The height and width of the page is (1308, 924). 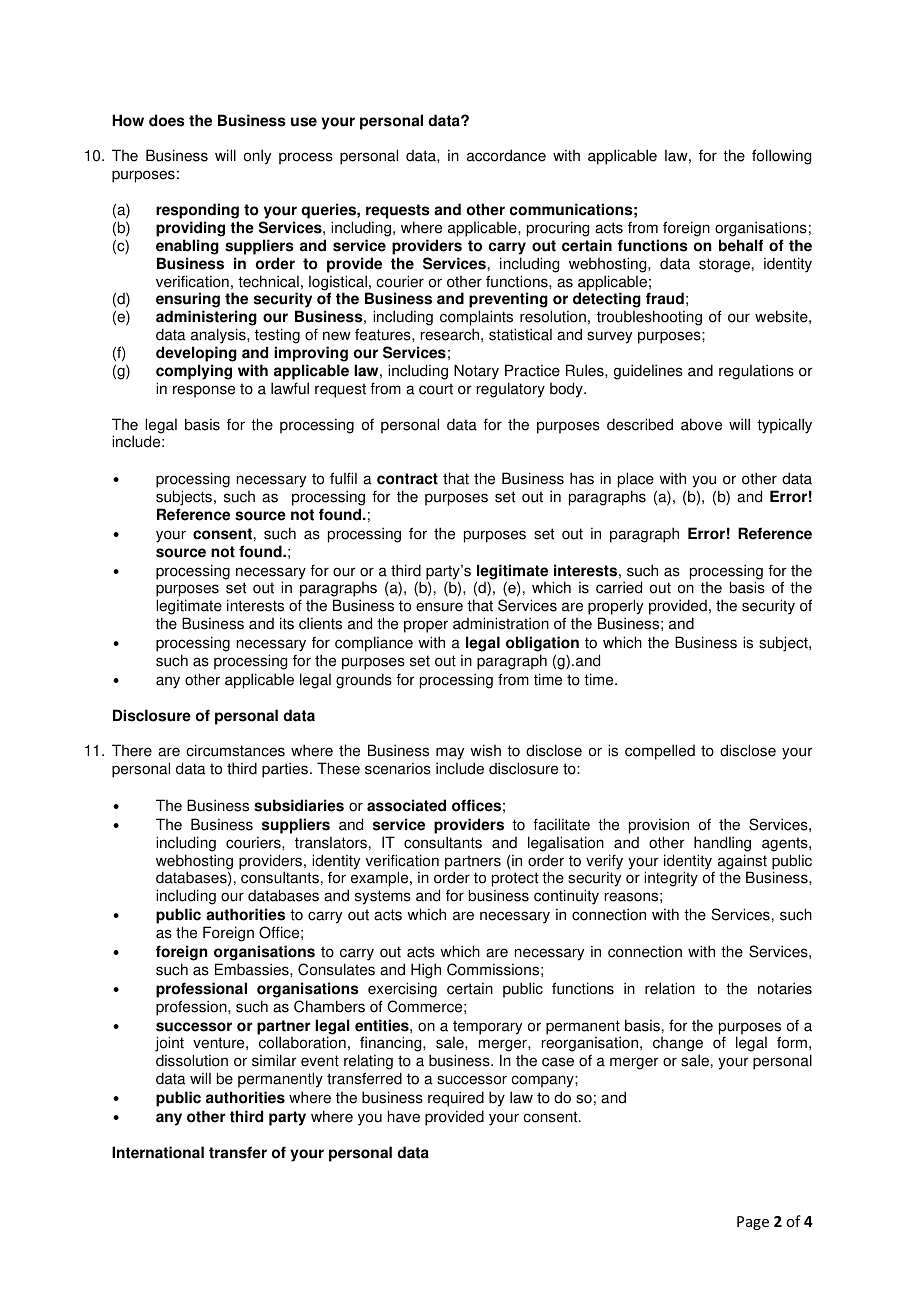 I want to click on administration, so click(x=501, y=623).
